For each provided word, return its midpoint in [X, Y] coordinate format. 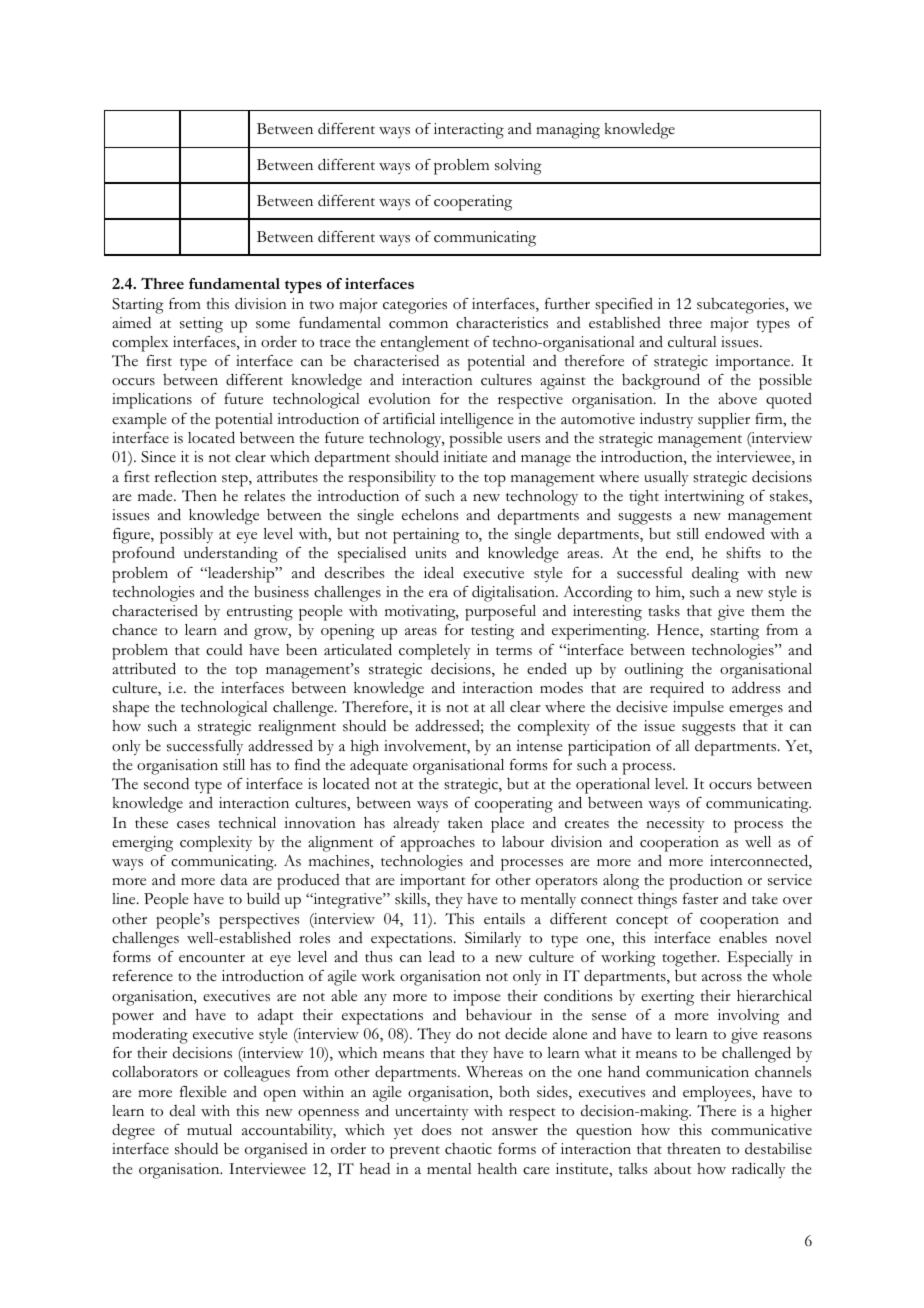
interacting [469, 131]
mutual [209, 1129]
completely [435, 652]
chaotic [468, 1149]
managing [568, 131]
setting [201, 325]
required [677, 689]
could [224, 650]
